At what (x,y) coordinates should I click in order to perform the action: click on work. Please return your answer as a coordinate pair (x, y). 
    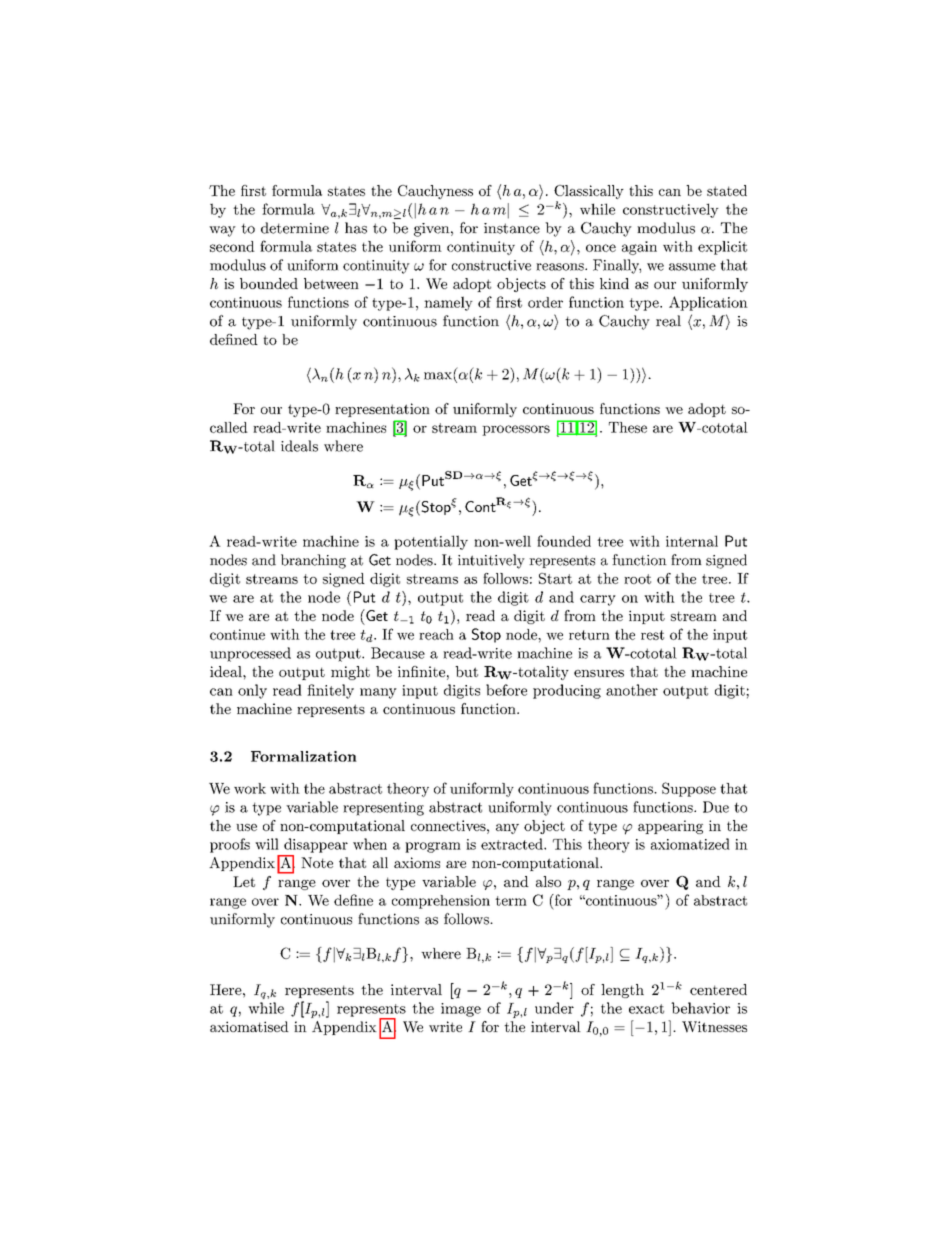
    Looking at the image, I should click on (250, 788).
